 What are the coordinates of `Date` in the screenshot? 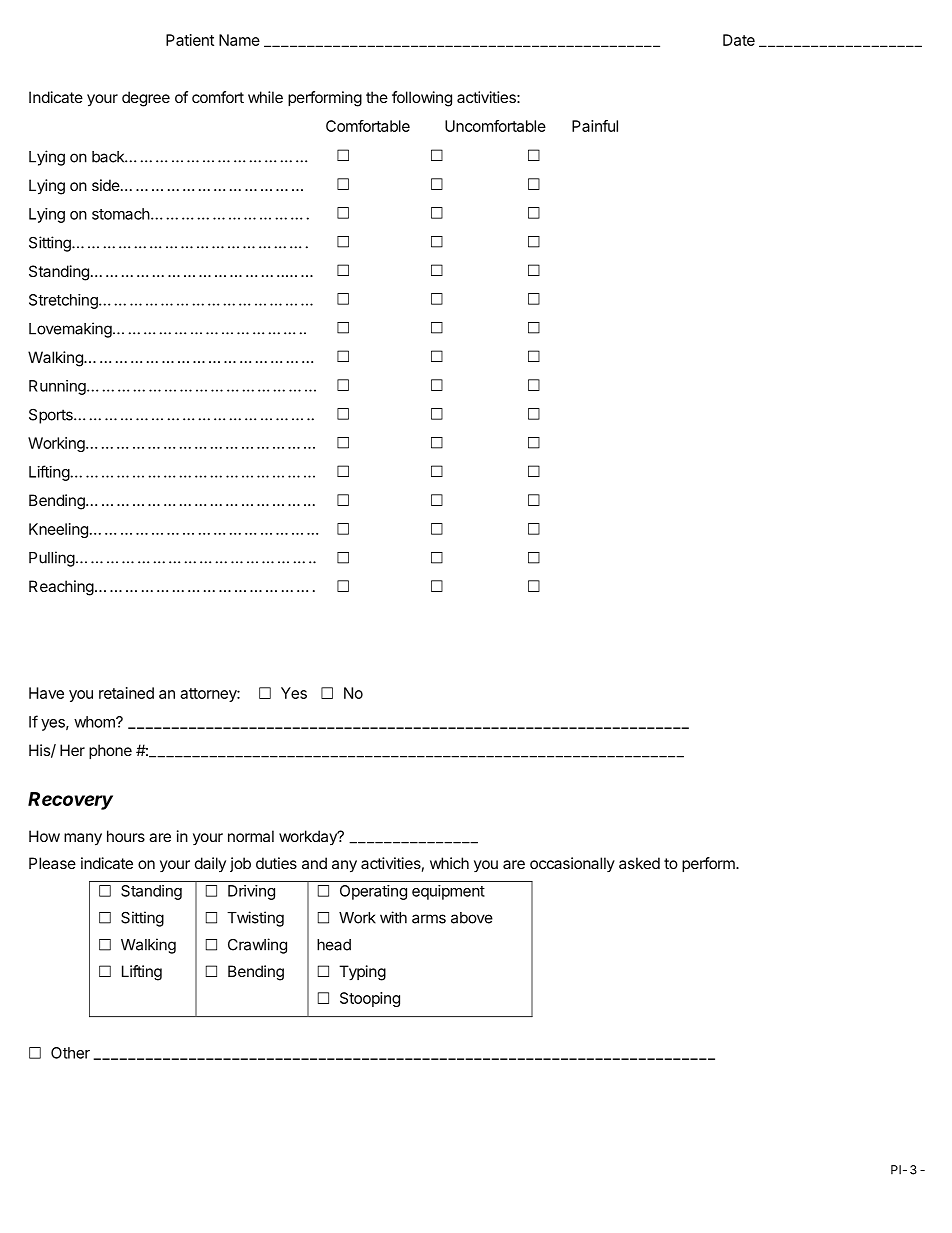 It's located at (739, 40).
